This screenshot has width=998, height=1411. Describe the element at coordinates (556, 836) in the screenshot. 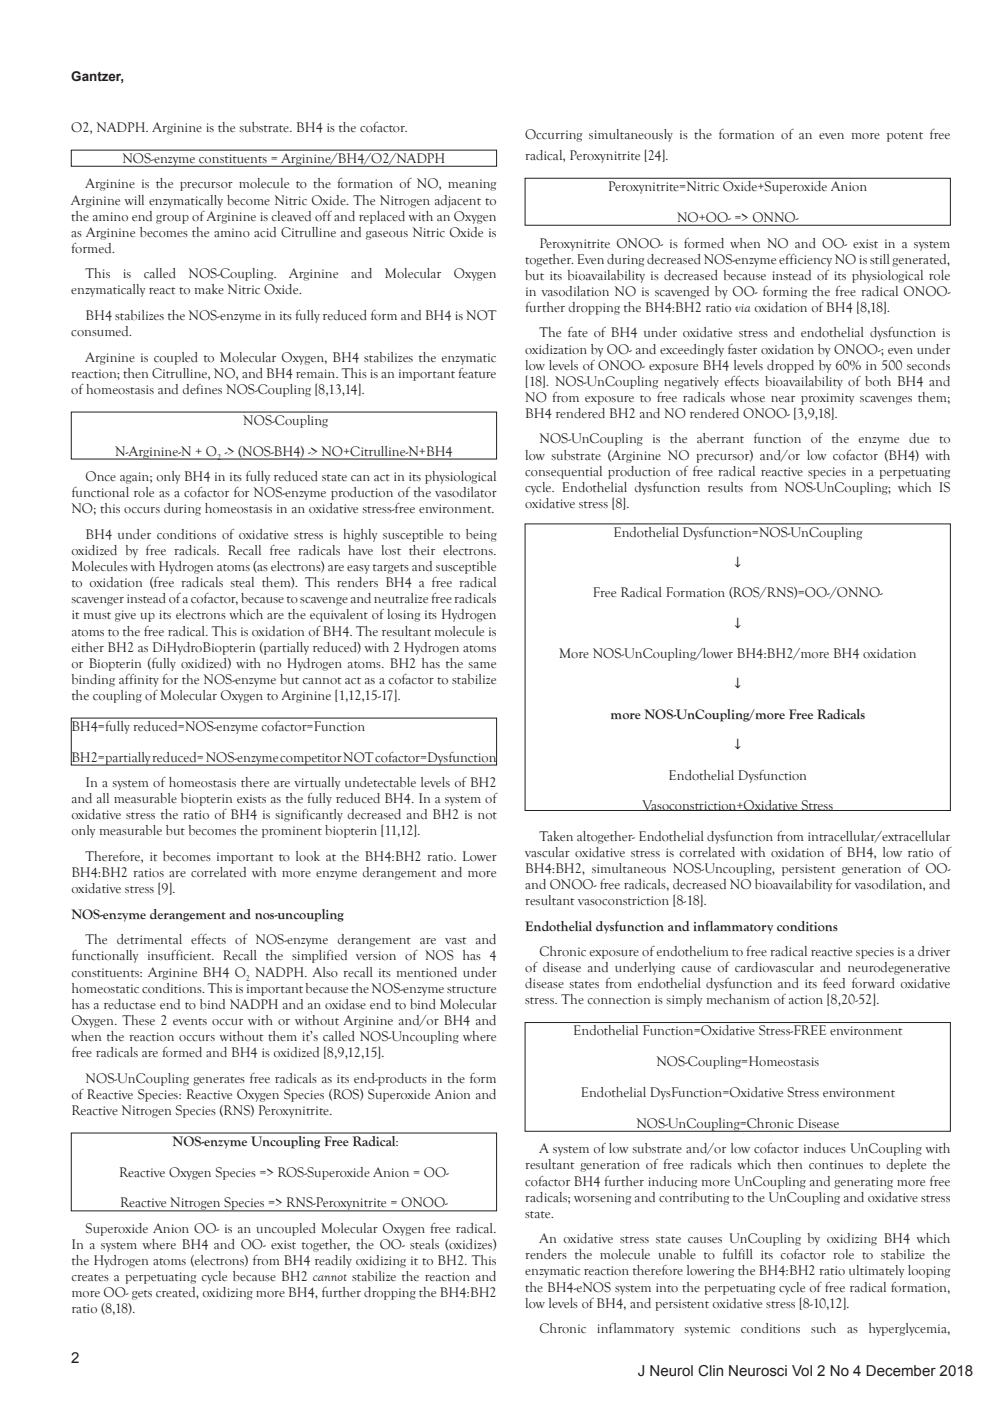

I see `Taken` at that location.
